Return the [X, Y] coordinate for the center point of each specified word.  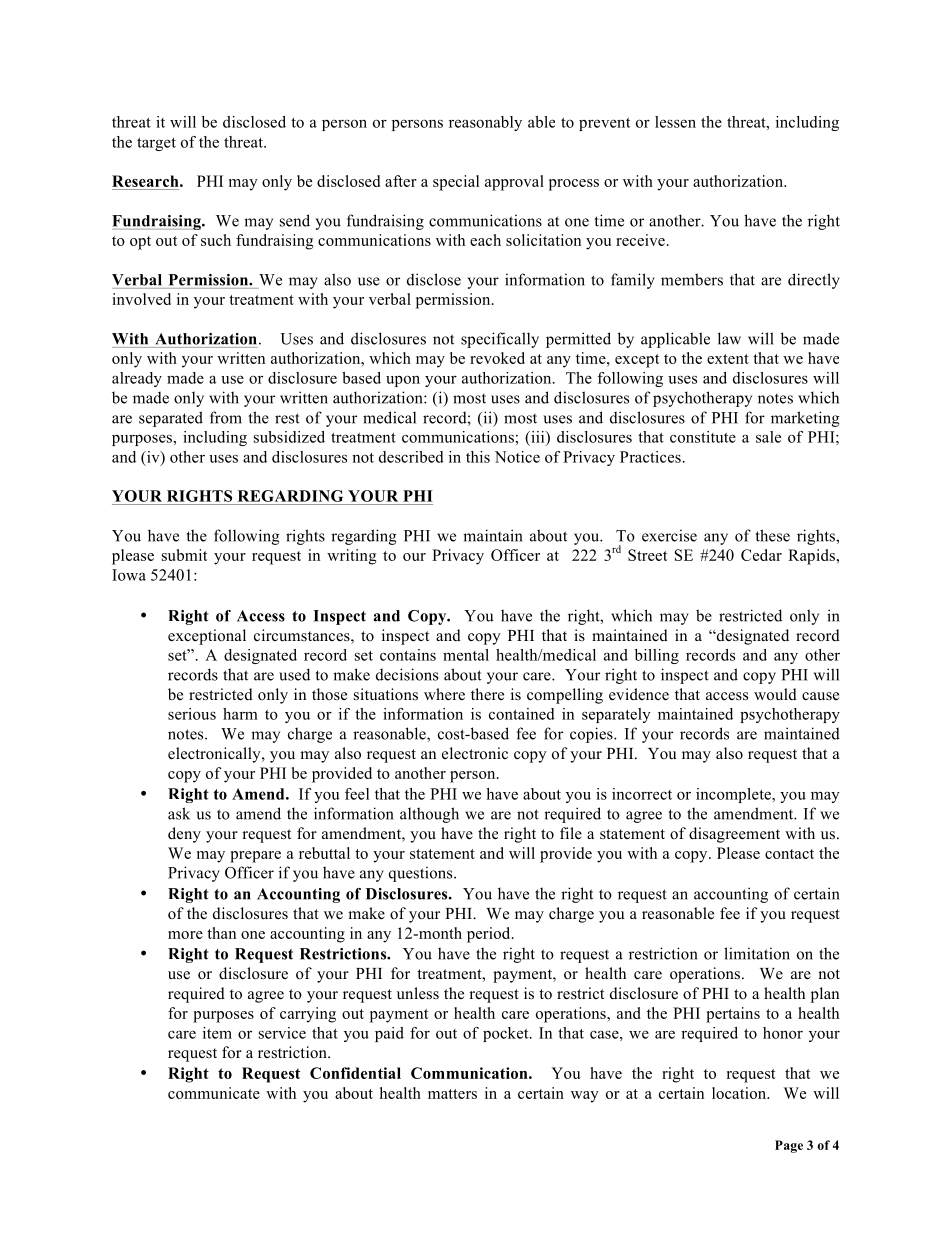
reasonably [485, 123]
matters [452, 1094]
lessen [675, 122]
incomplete [734, 795]
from [226, 417]
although [429, 815]
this [478, 457]
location [740, 1093]
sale [768, 437]
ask [179, 813]
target [156, 144]
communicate [214, 1093]
